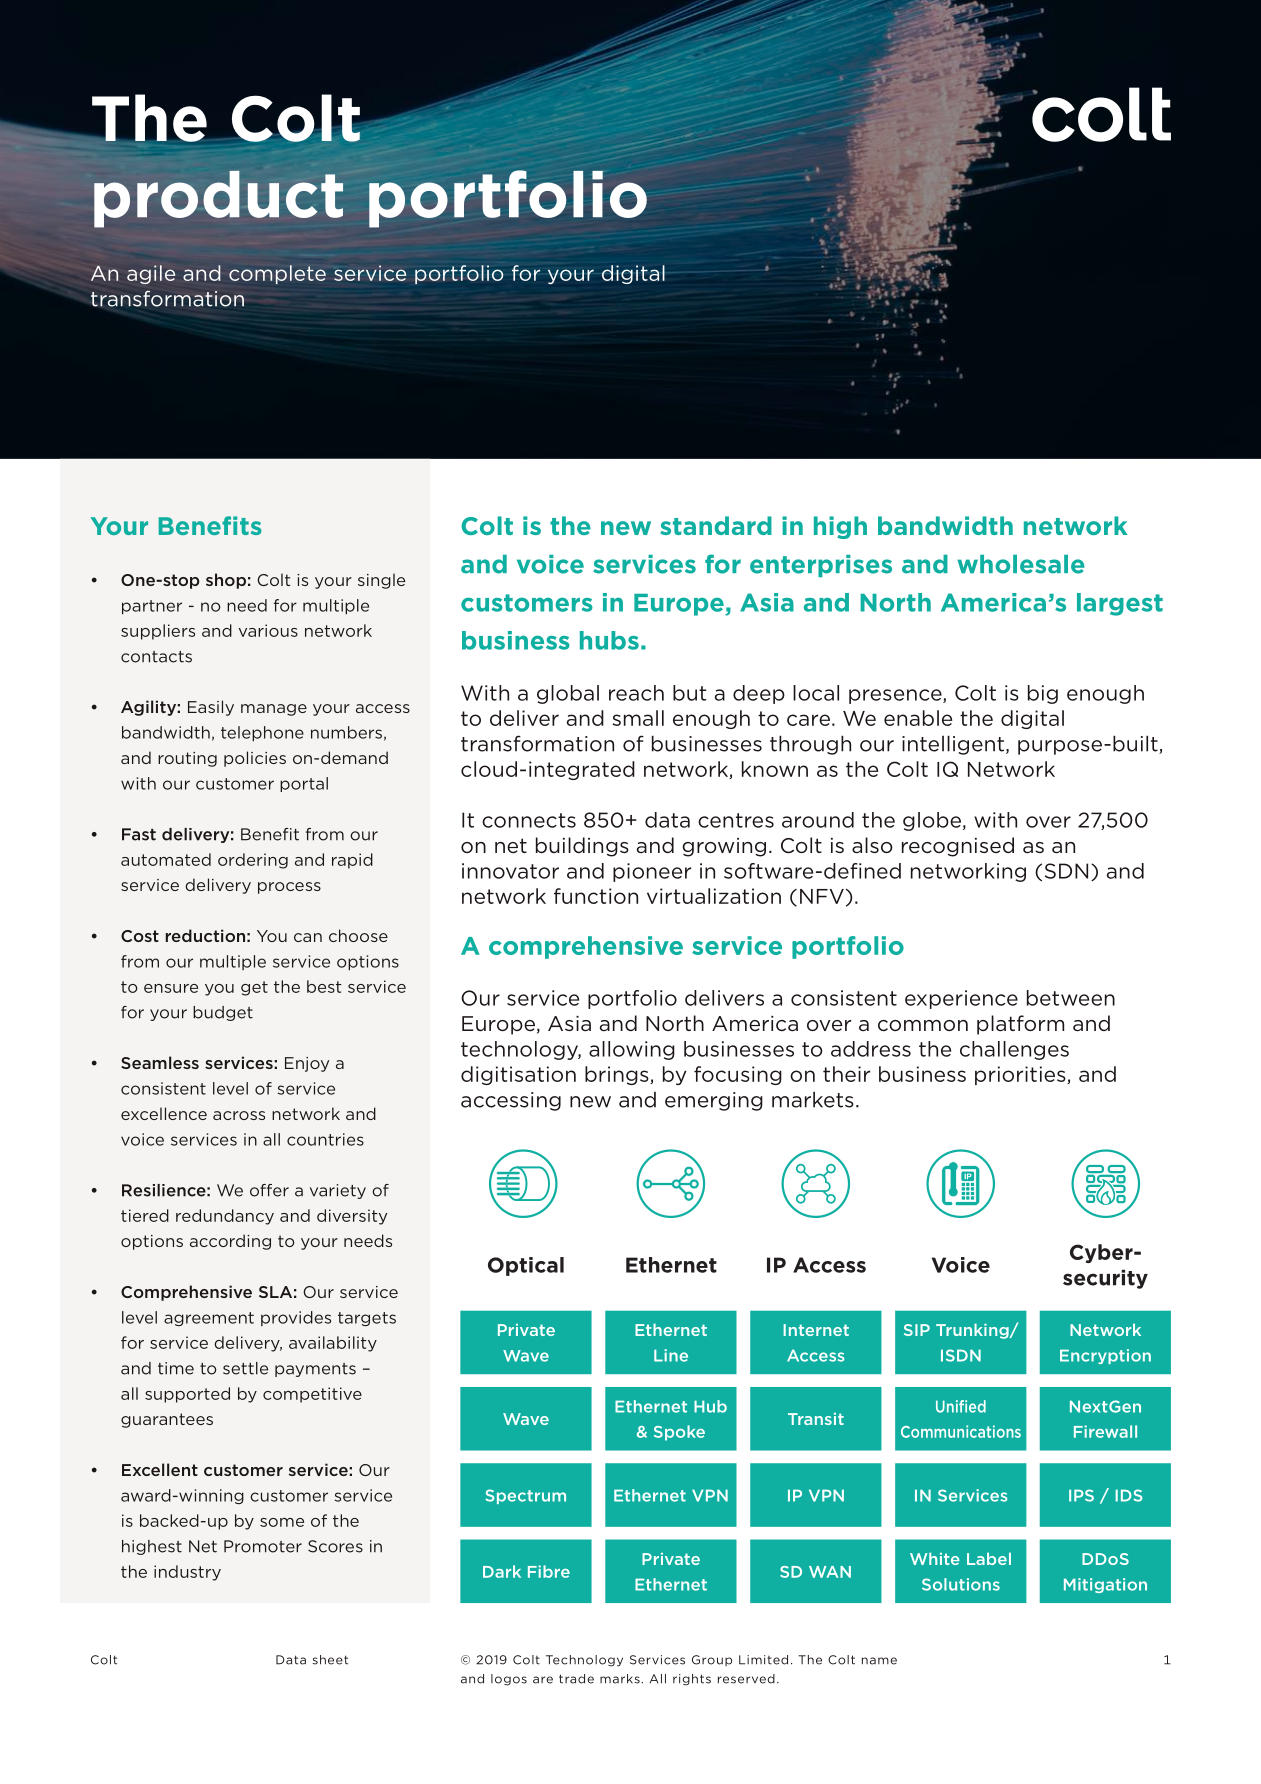 The height and width of the screenshot is (1784, 1261). Describe the element at coordinates (958, 847) in the screenshot. I see `recognised` at that location.
